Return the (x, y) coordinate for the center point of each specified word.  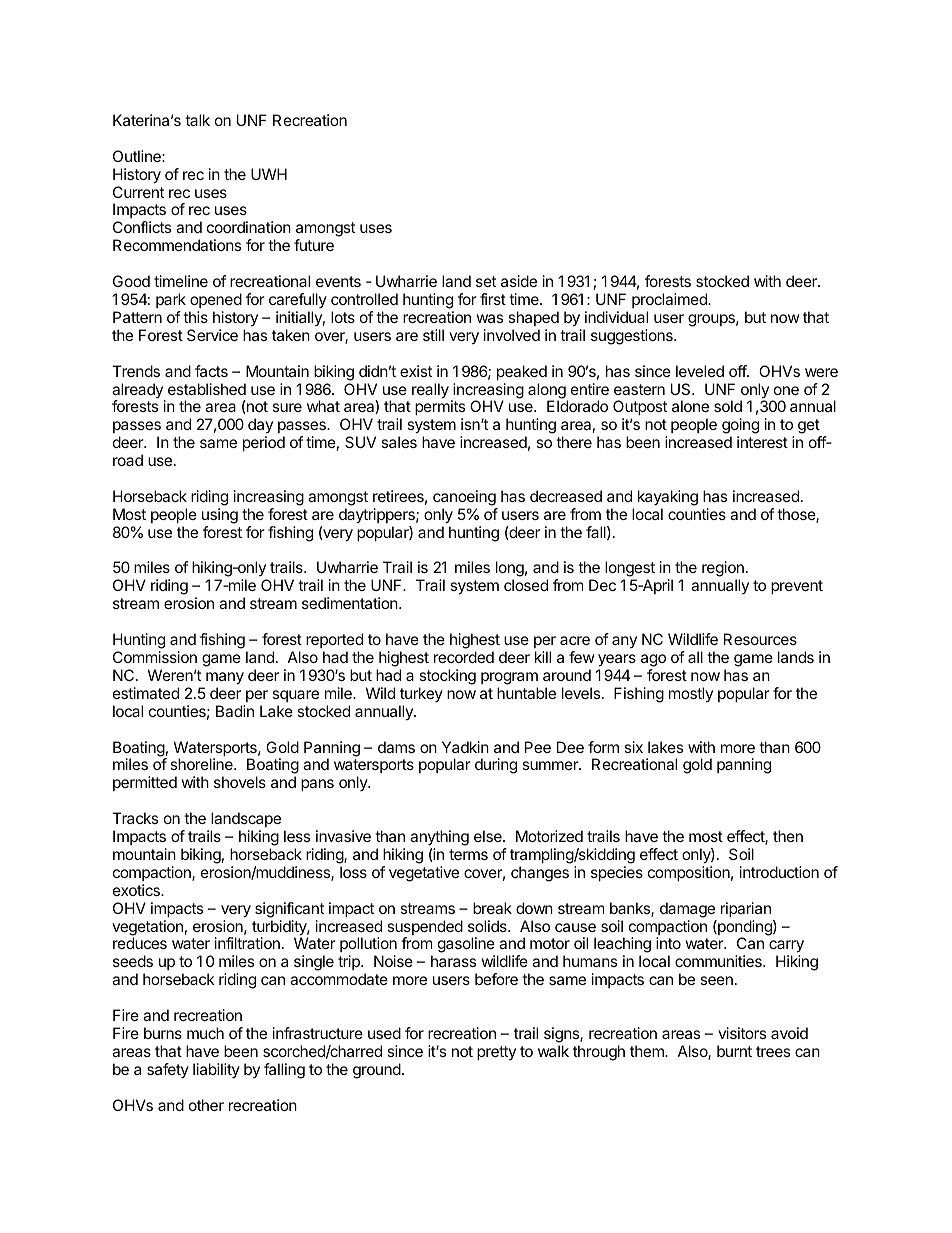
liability (216, 1070)
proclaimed (670, 300)
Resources (760, 639)
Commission (155, 657)
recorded (464, 657)
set (486, 281)
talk (197, 120)
